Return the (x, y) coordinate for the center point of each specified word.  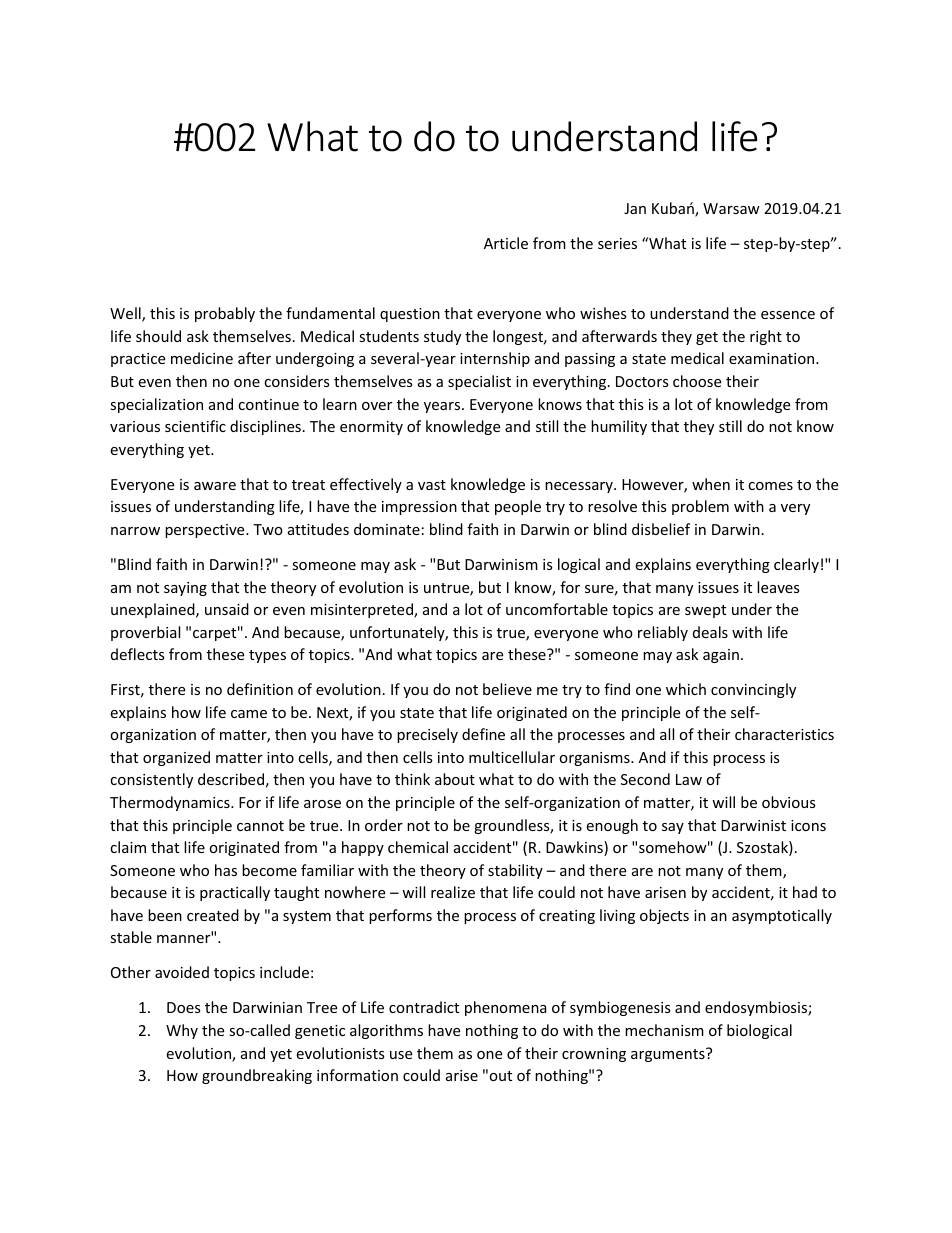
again (721, 656)
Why (182, 1031)
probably (225, 314)
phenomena (506, 1008)
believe (507, 689)
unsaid (227, 609)
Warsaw (731, 208)
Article (506, 243)
